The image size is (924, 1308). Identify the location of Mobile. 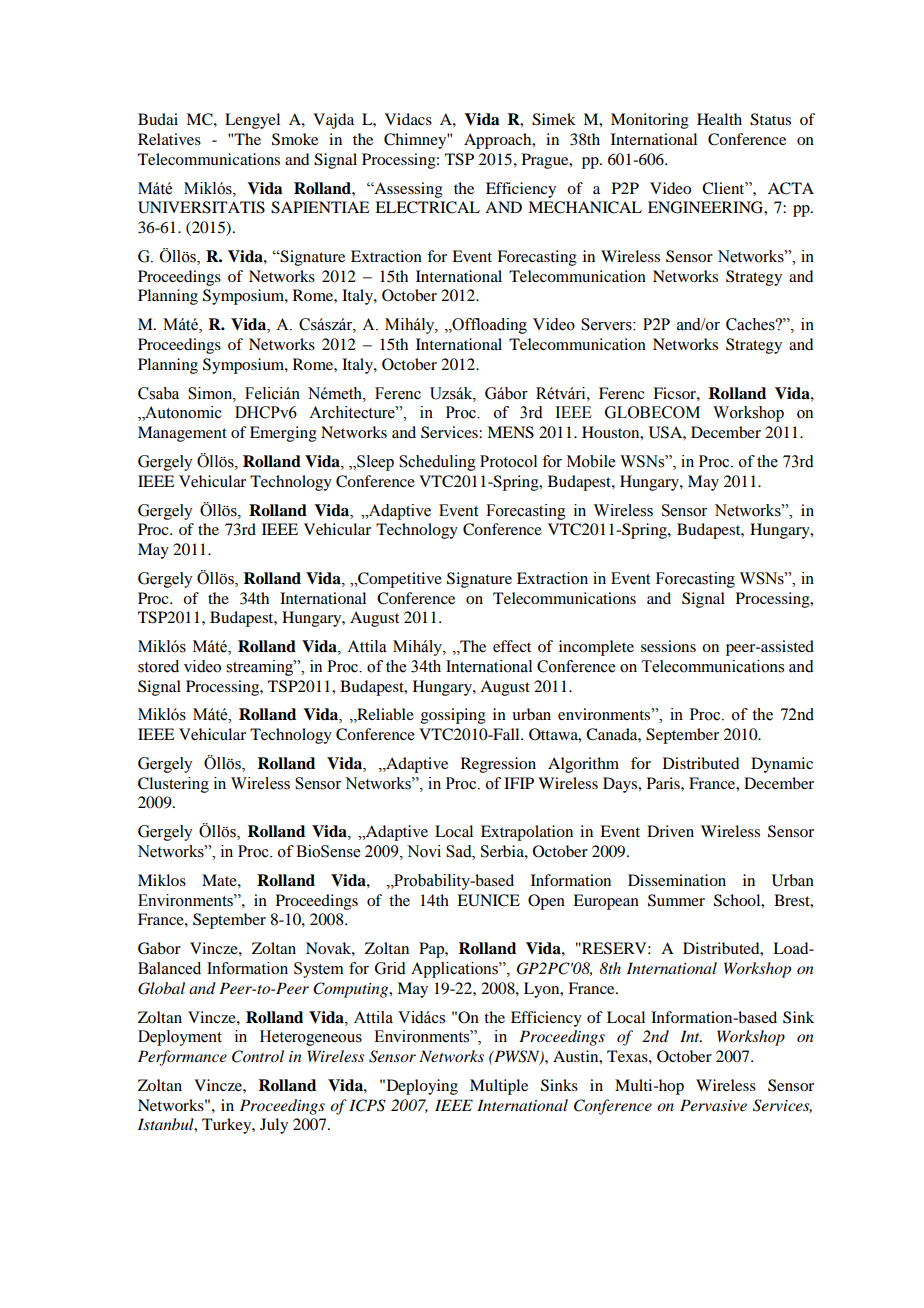
(591, 461).
